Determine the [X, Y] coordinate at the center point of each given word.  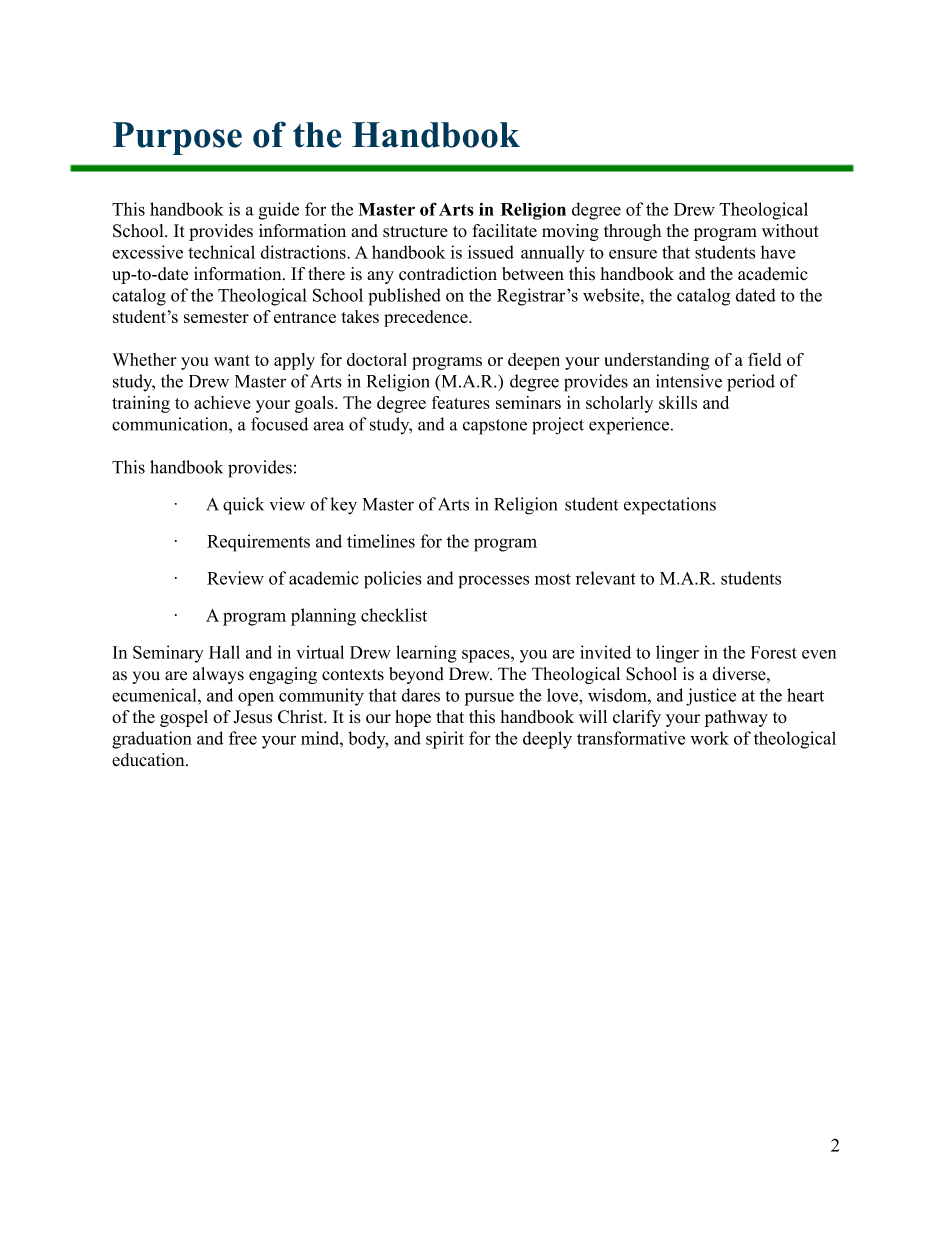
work [709, 738]
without [790, 231]
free [243, 738]
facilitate [504, 231]
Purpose [177, 138]
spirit [445, 740]
